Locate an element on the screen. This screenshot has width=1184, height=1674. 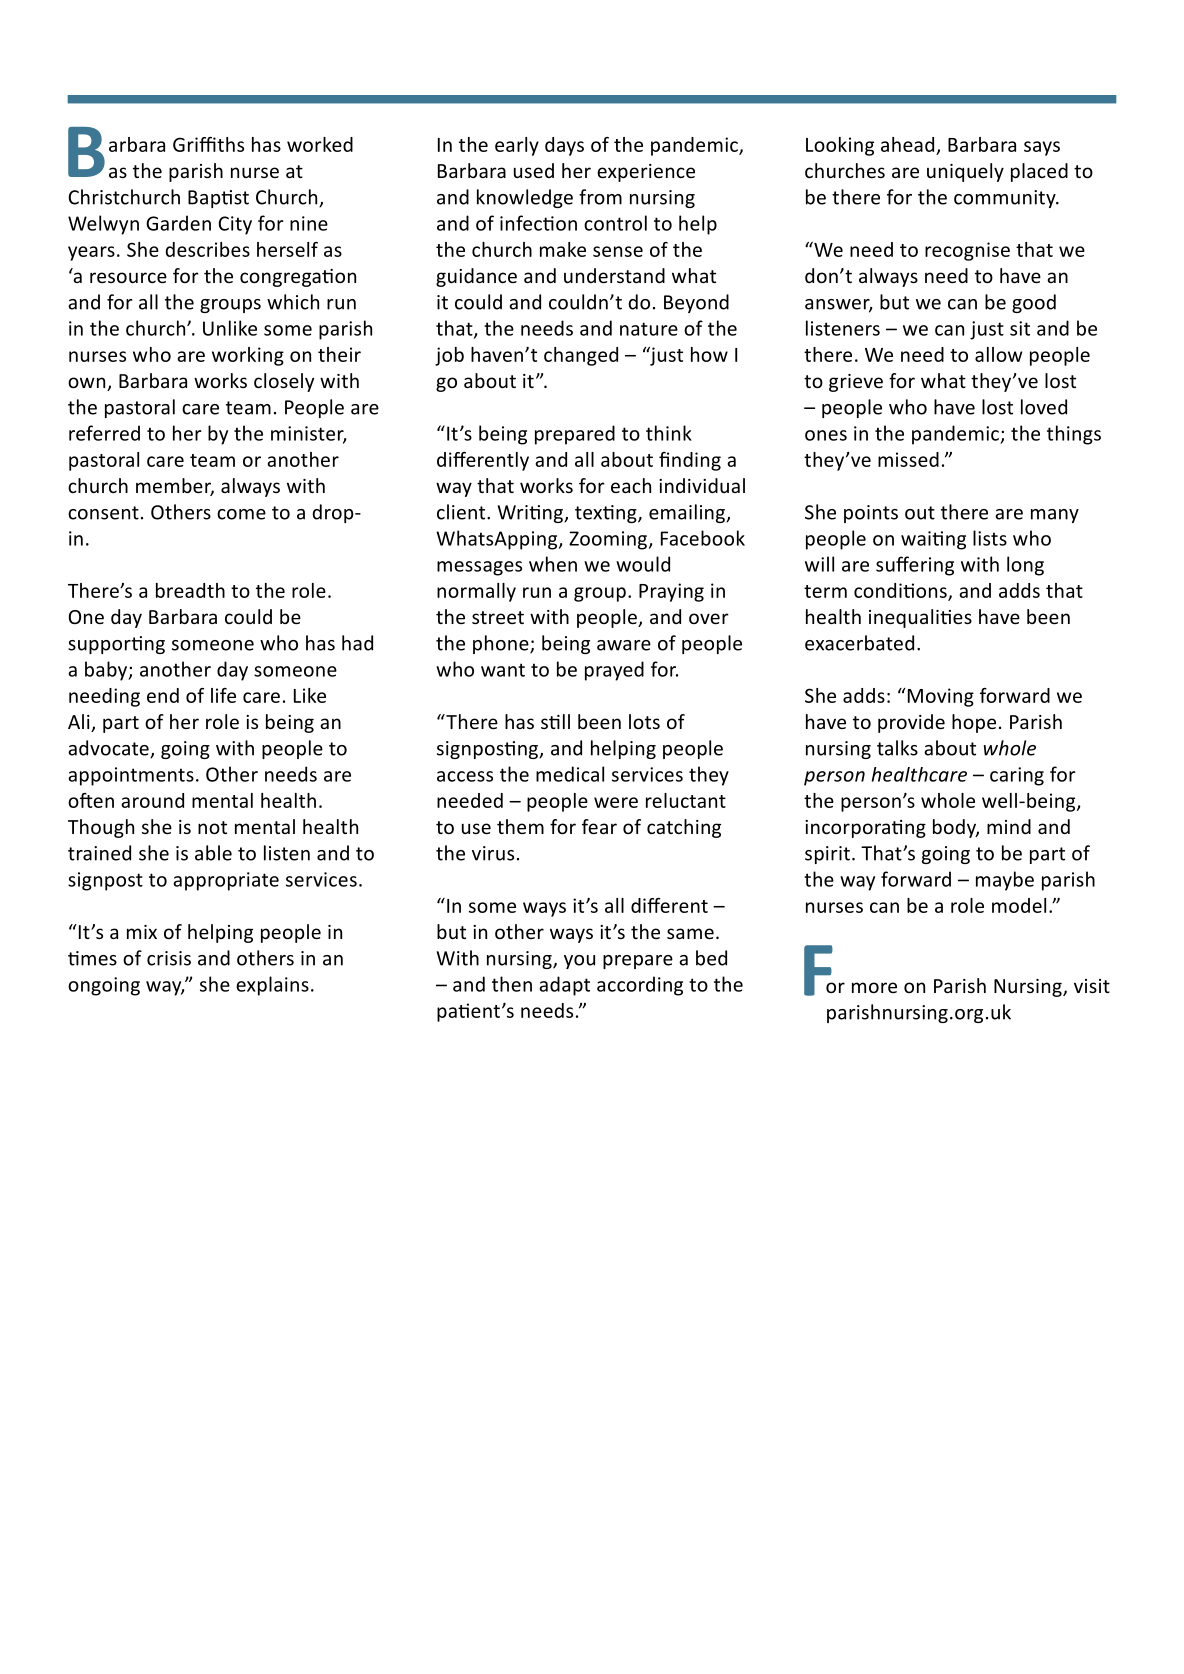
you is located at coordinates (579, 962).
